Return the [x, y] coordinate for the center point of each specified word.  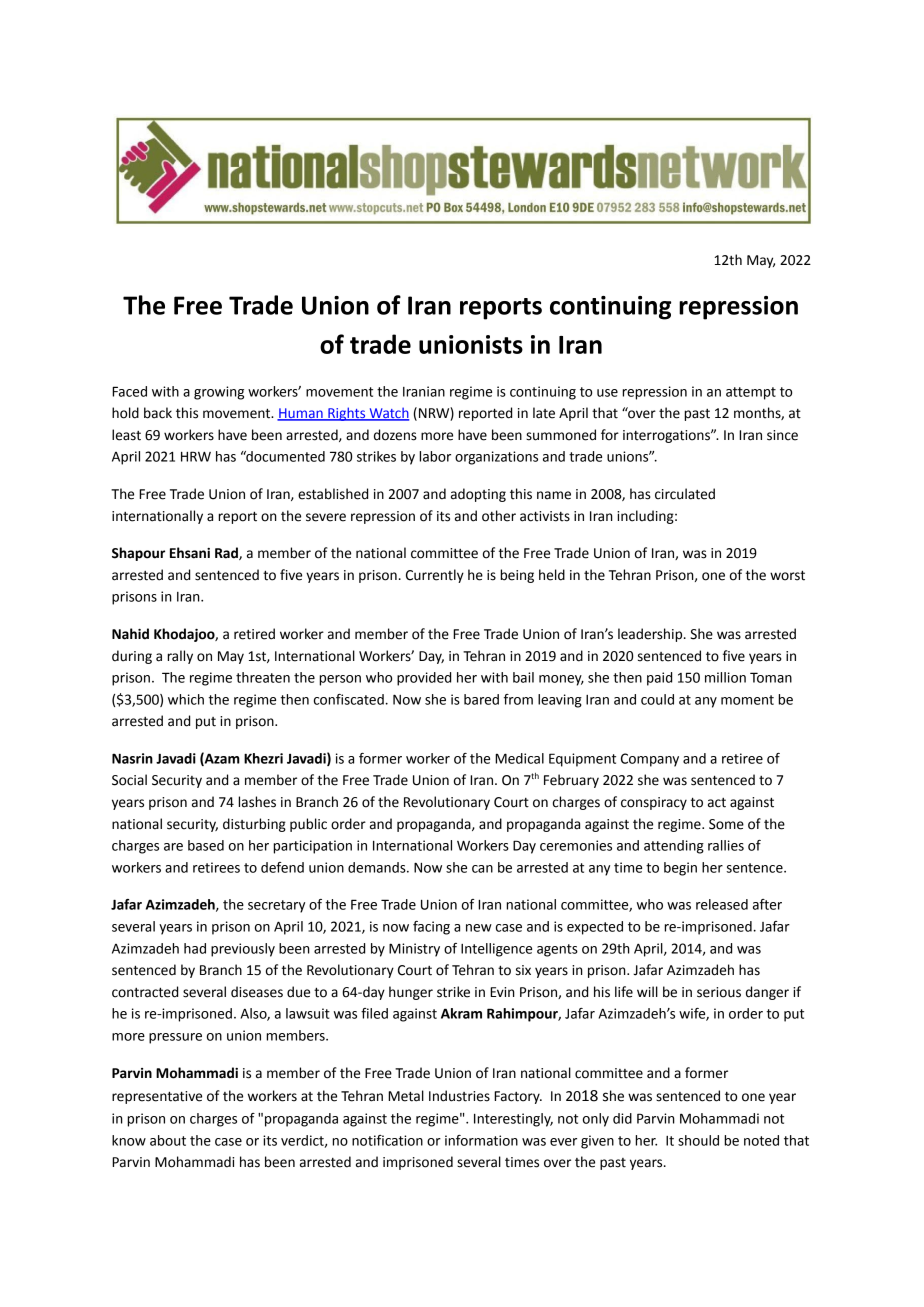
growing [219, 393]
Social [129, 780]
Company [650, 760]
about [168, 1140]
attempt [751, 393]
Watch [388, 414]
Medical [519, 758]
